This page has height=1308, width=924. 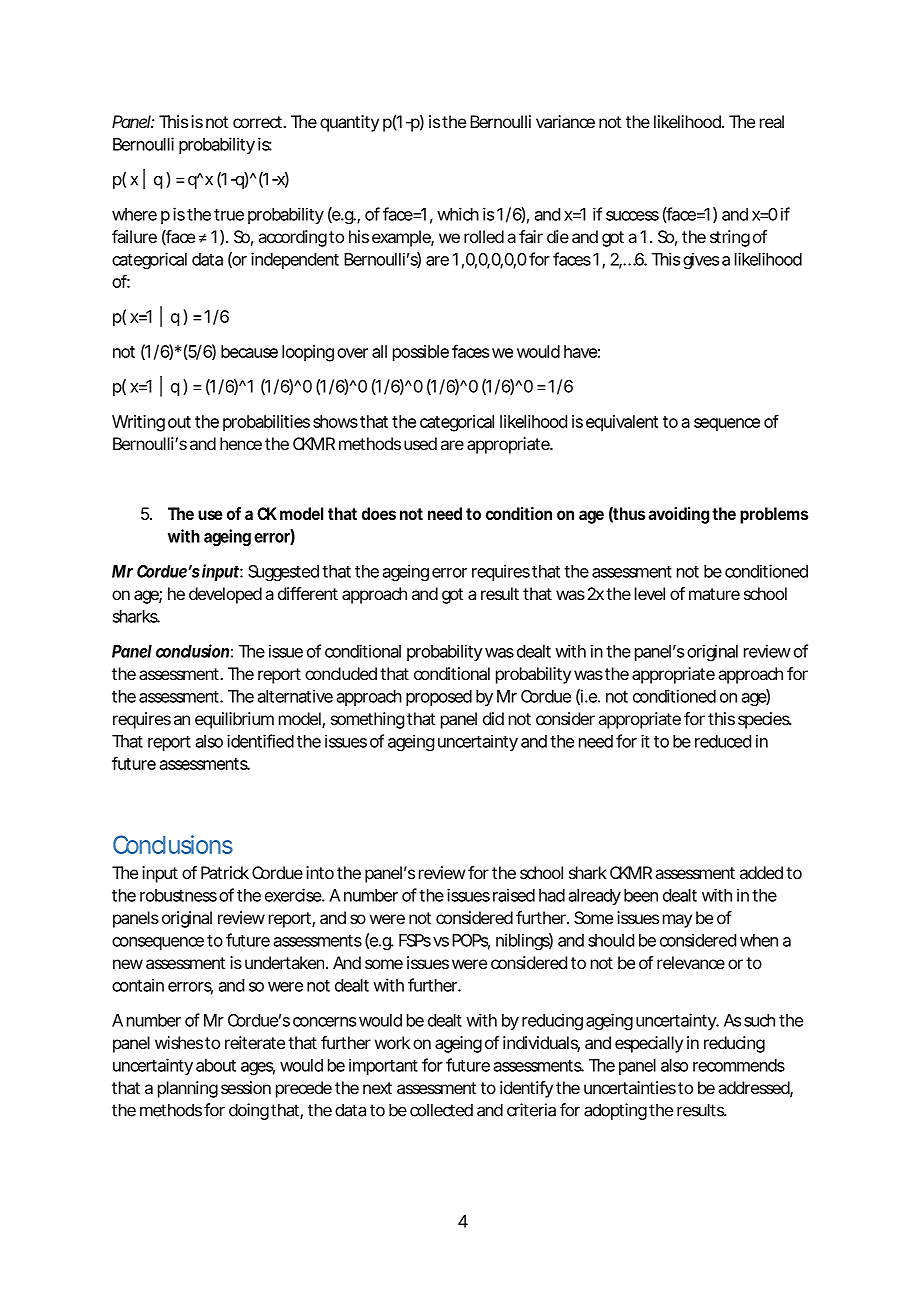 I want to click on collected, so click(x=441, y=1110).
